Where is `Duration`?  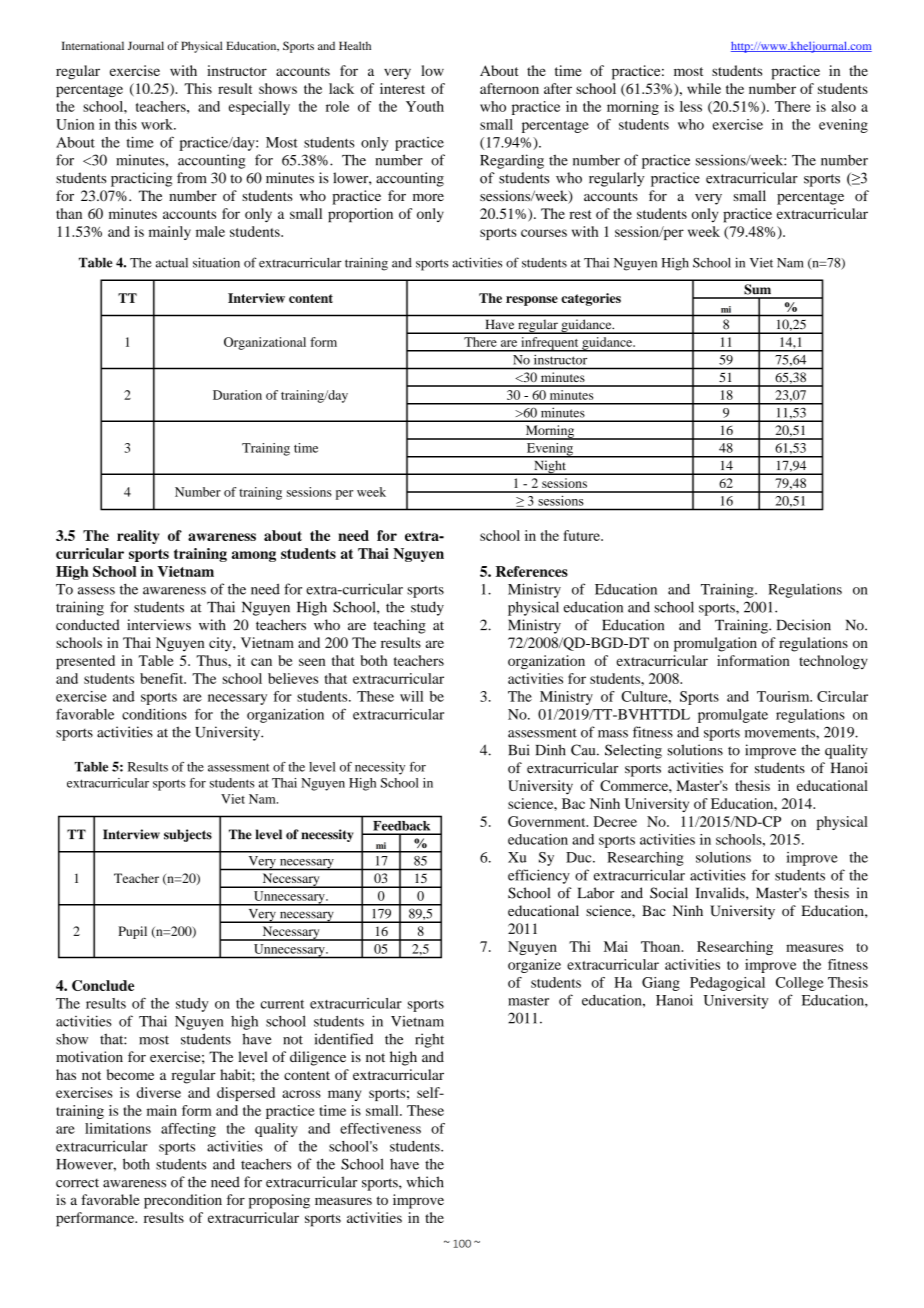 Duration is located at coordinates (237, 395).
